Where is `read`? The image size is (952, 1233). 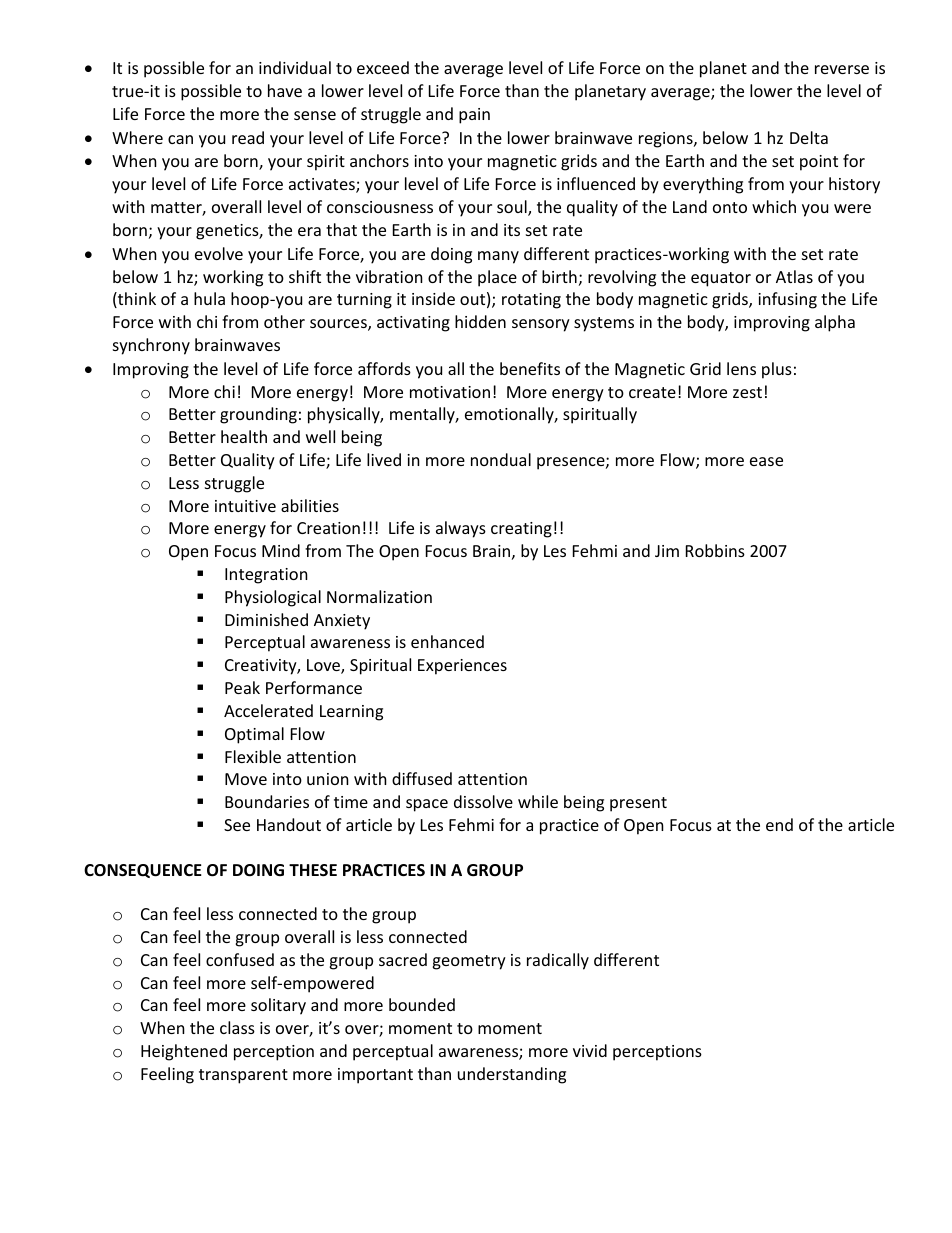 read is located at coordinates (248, 137).
